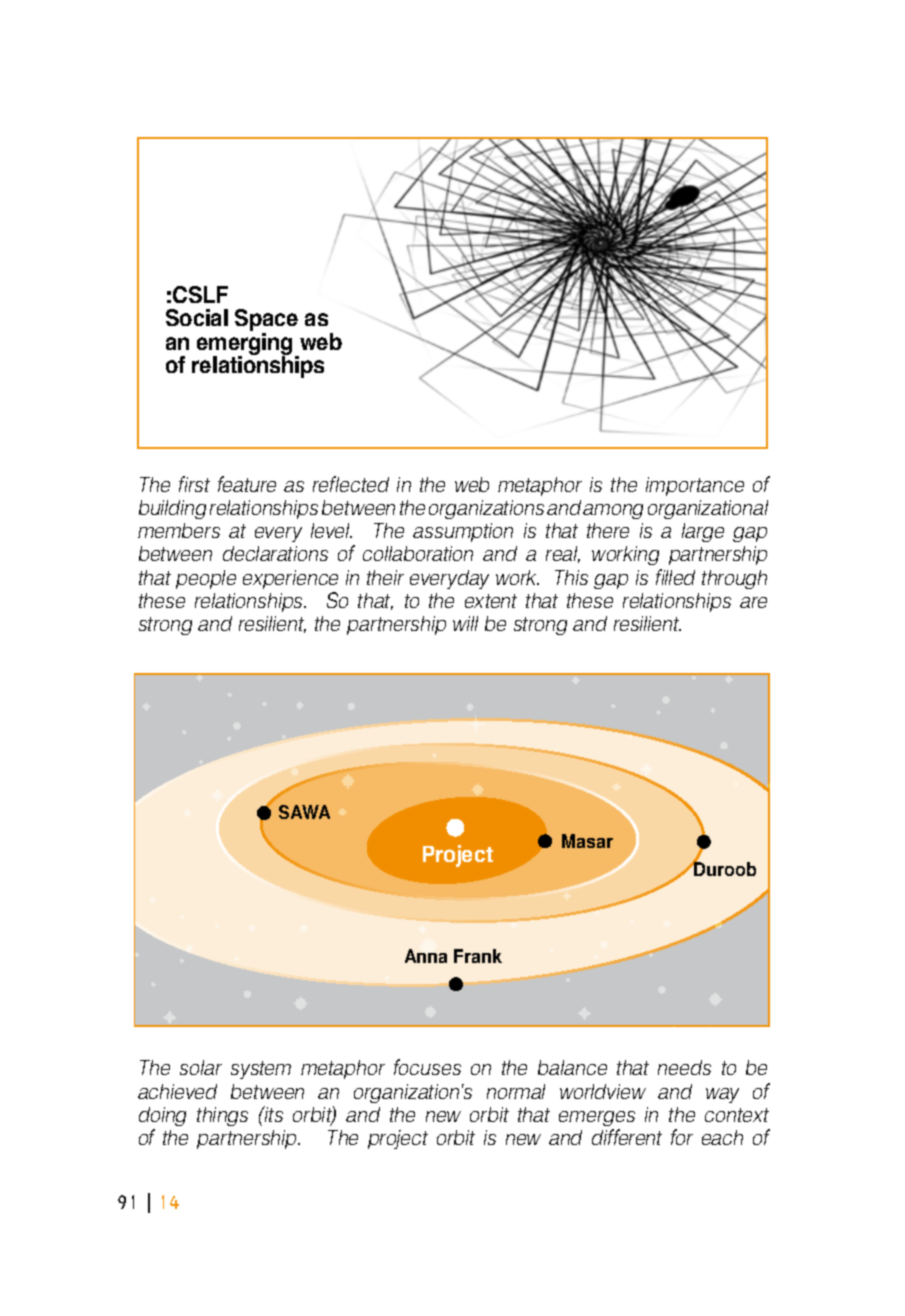  What do you see at coordinates (197, 317) in the screenshot?
I see `Social` at bounding box center [197, 317].
